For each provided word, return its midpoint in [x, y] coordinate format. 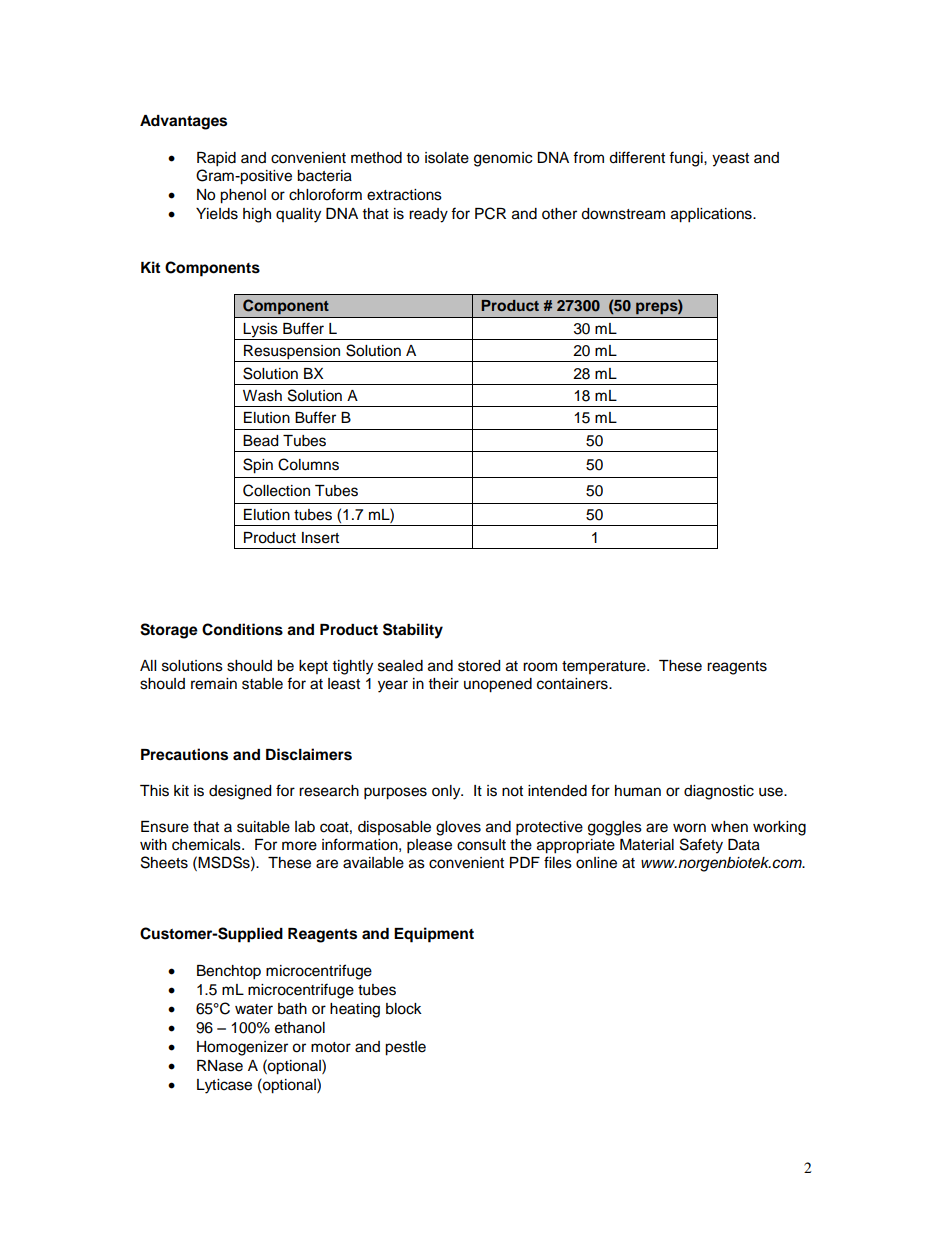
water [254, 1009]
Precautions [184, 754]
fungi [687, 159]
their [444, 684]
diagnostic [719, 792]
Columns [308, 464]
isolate [447, 158]
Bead [260, 441]
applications [712, 215]
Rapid [216, 159]
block [404, 1009]
